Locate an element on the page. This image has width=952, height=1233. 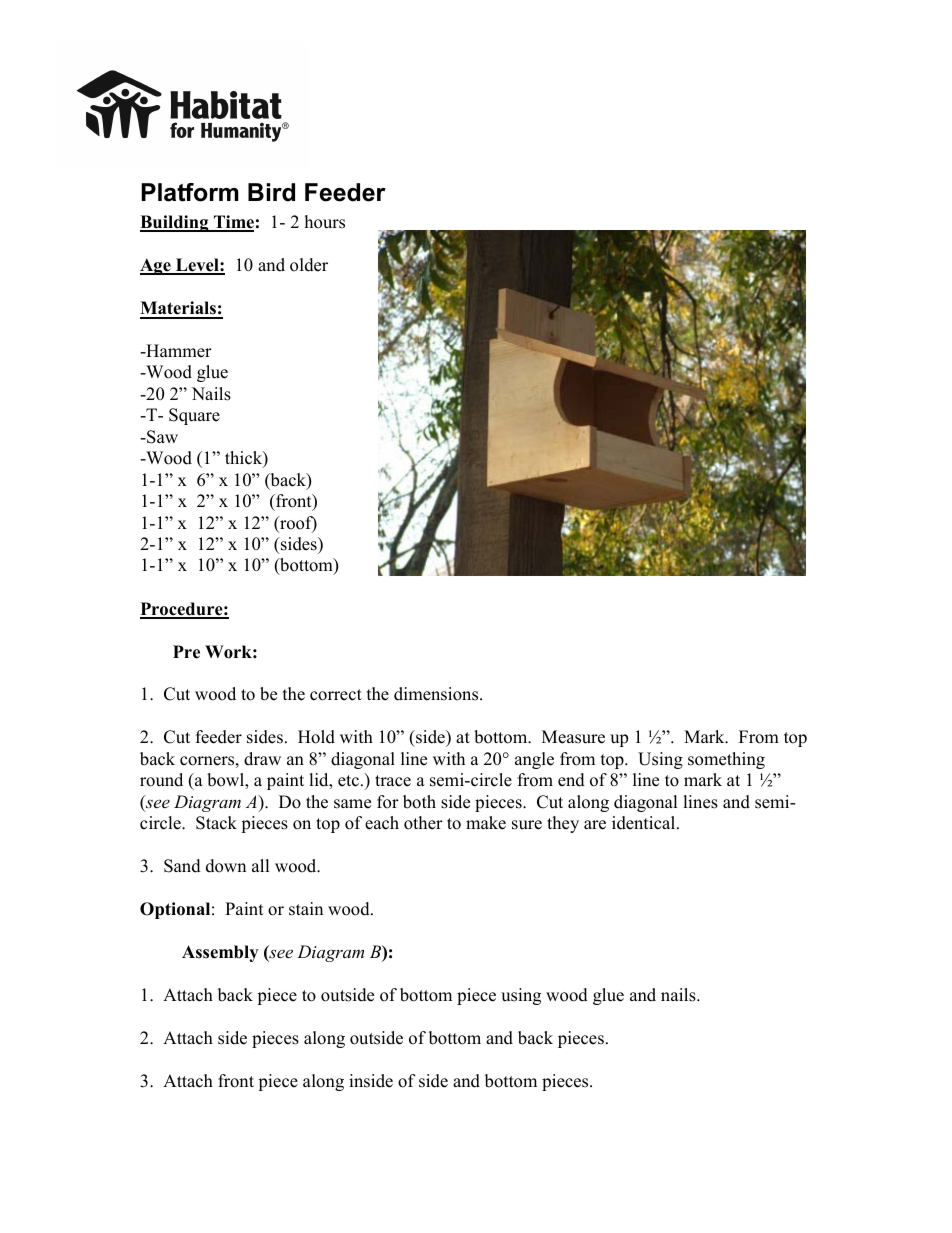
something is located at coordinates (726, 760).
